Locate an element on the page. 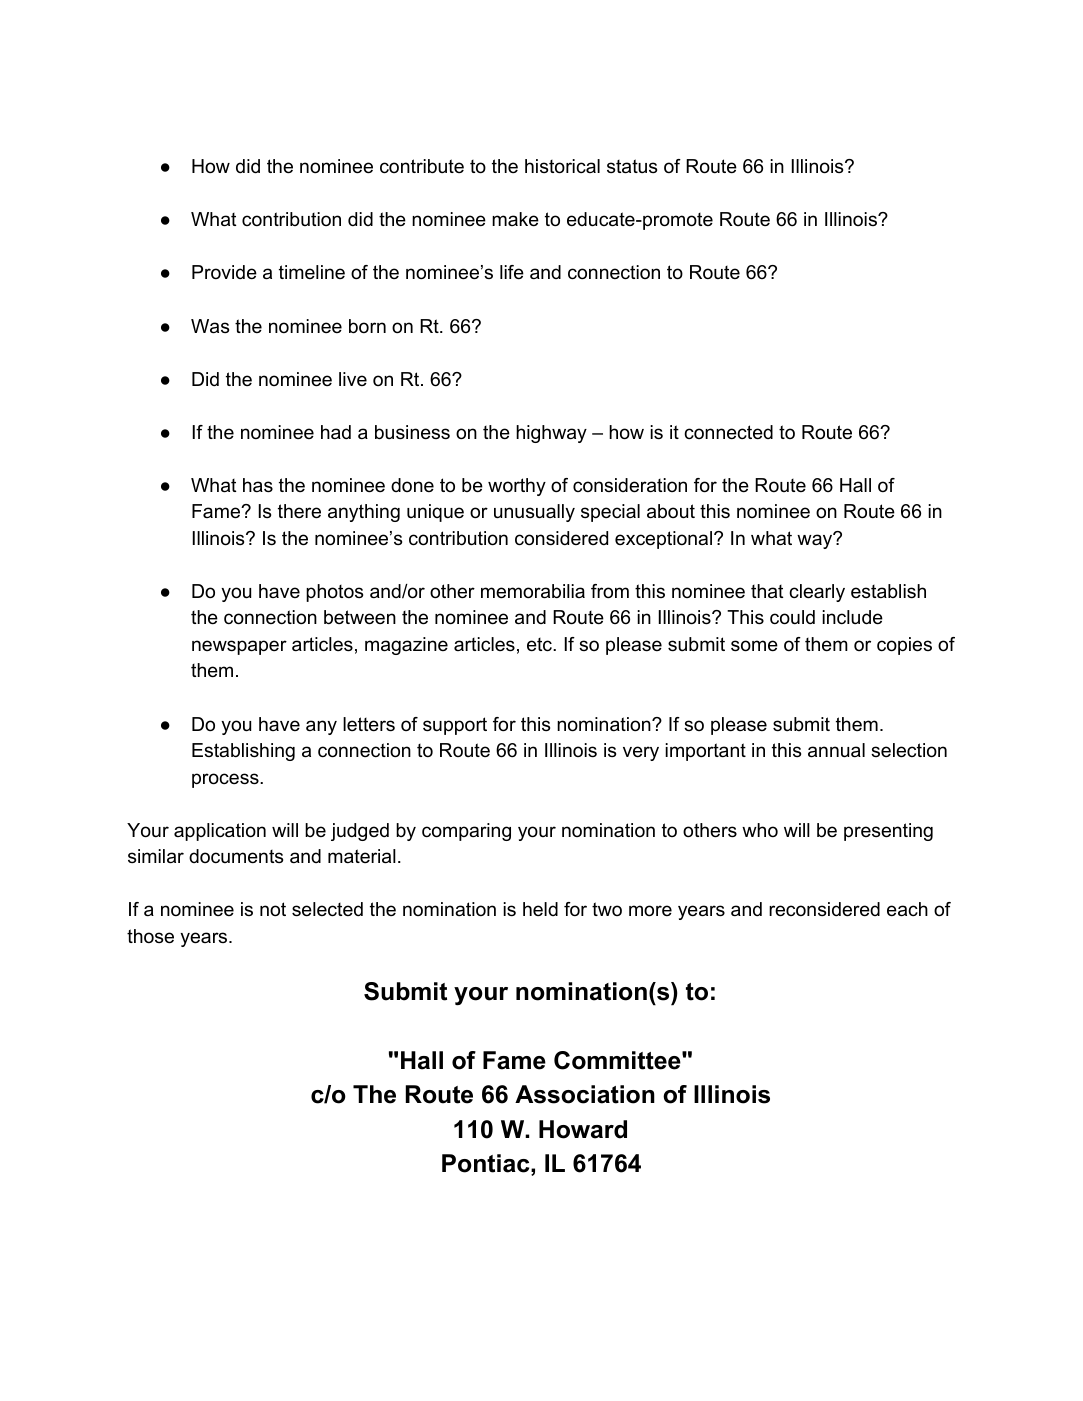 The width and height of the page is (1083, 1401). status is located at coordinates (632, 166).
